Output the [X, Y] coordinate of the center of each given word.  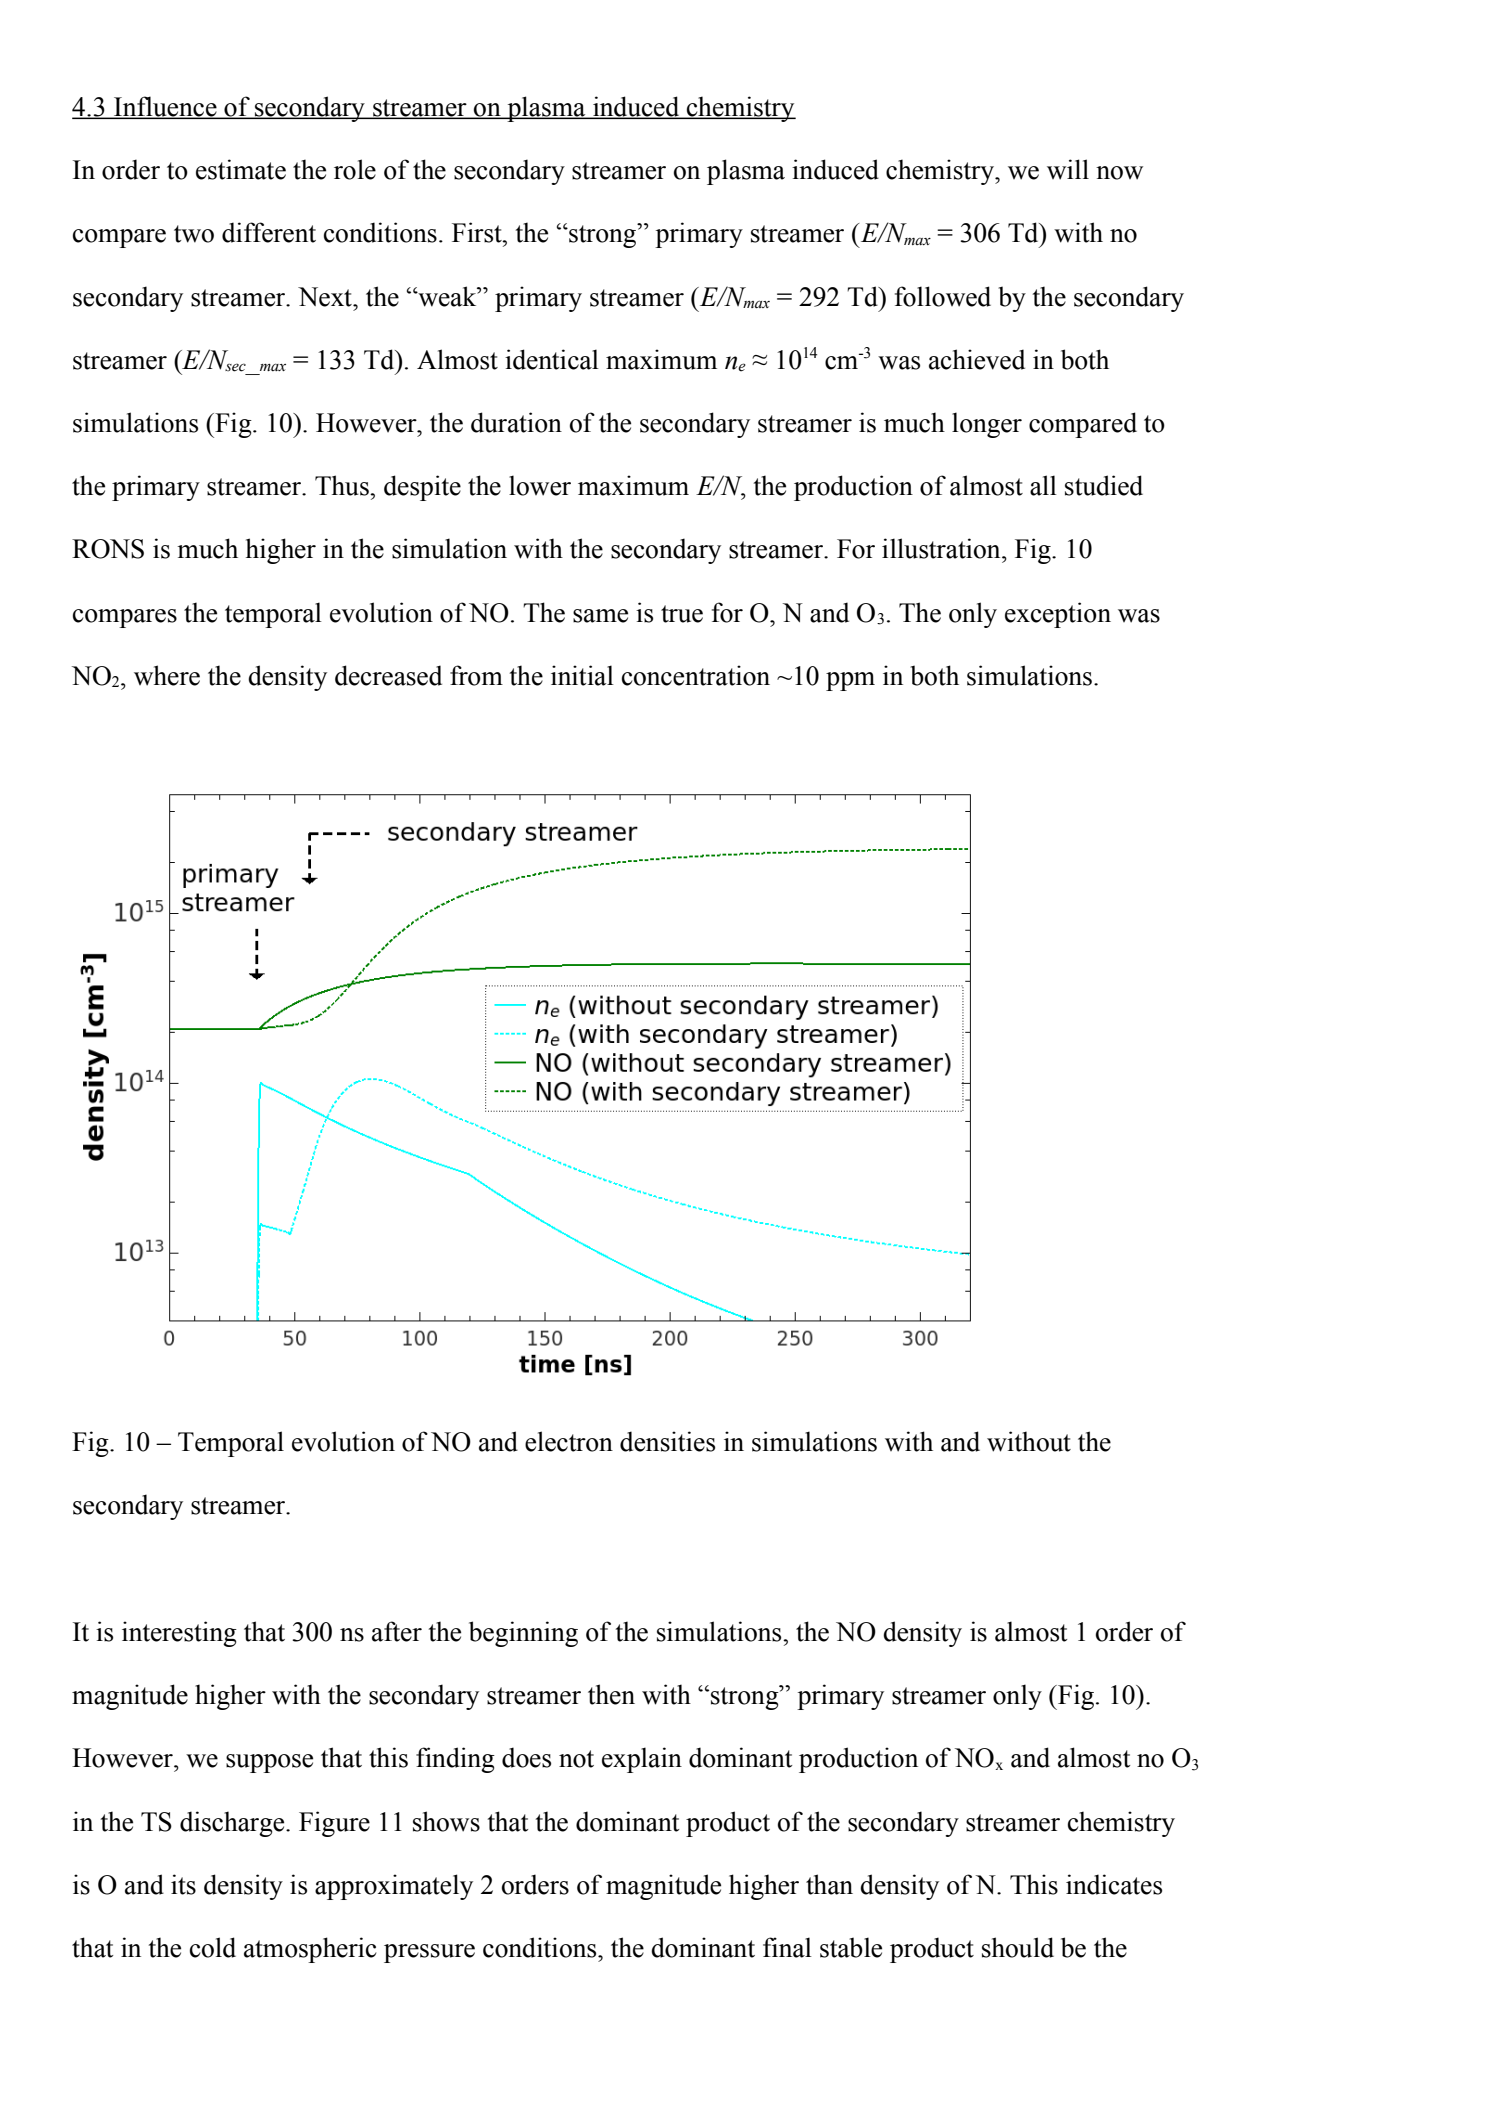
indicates [1114, 1884]
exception [1058, 615]
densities [667, 1441]
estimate [241, 169]
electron [569, 1441]
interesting [179, 1634]
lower [540, 485]
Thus [343, 485]
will [1068, 169]
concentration [696, 675]
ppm [850, 681]
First [478, 232]
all [1043, 485]
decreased [388, 675]
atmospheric [310, 1950]
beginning [523, 1634]
